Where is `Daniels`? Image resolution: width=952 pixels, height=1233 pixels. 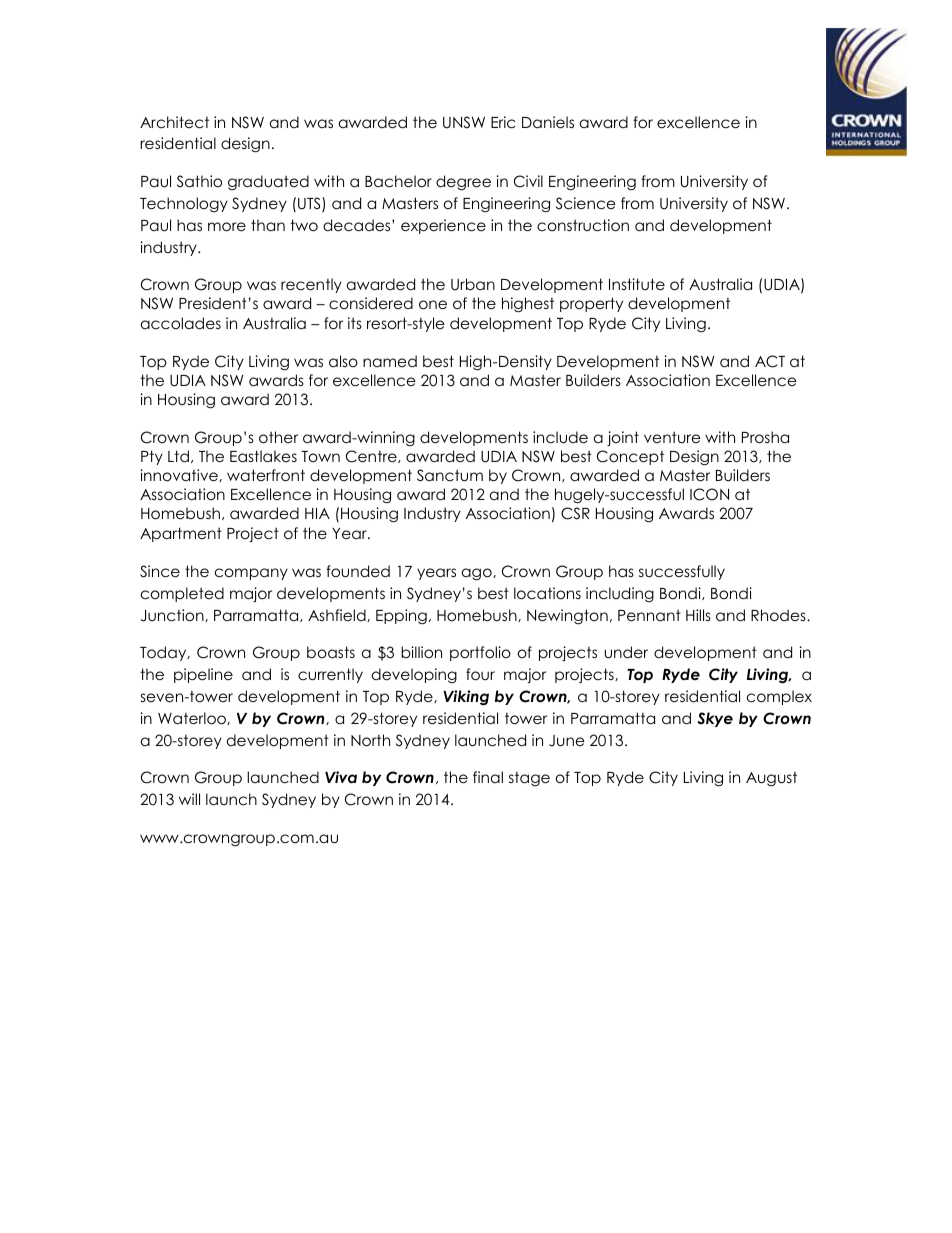
Daniels is located at coordinates (548, 122).
